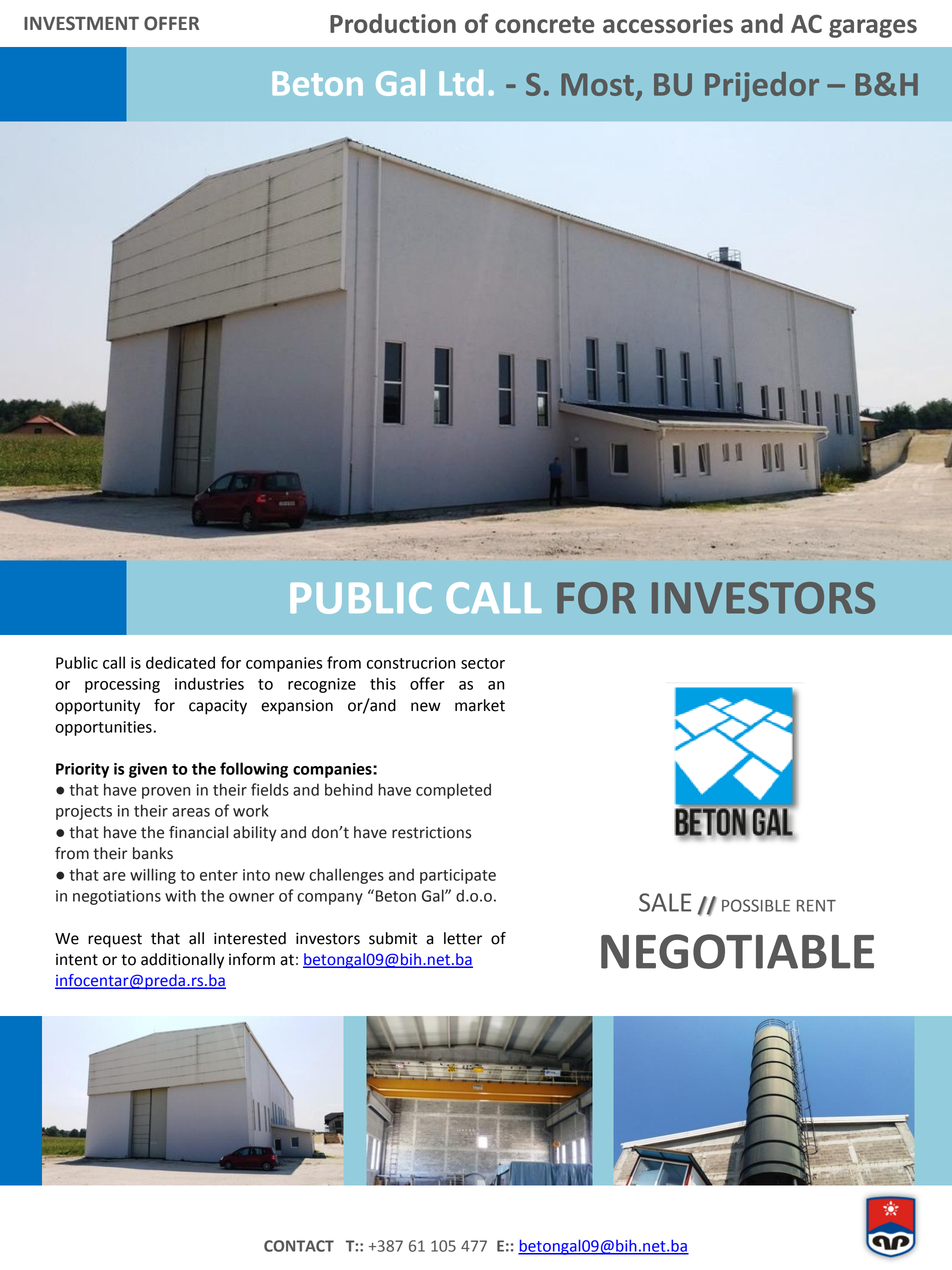 The width and height of the screenshot is (952, 1270). Describe the element at coordinates (81, 23) in the screenshot. I see `INVESTMENT` at that location.
